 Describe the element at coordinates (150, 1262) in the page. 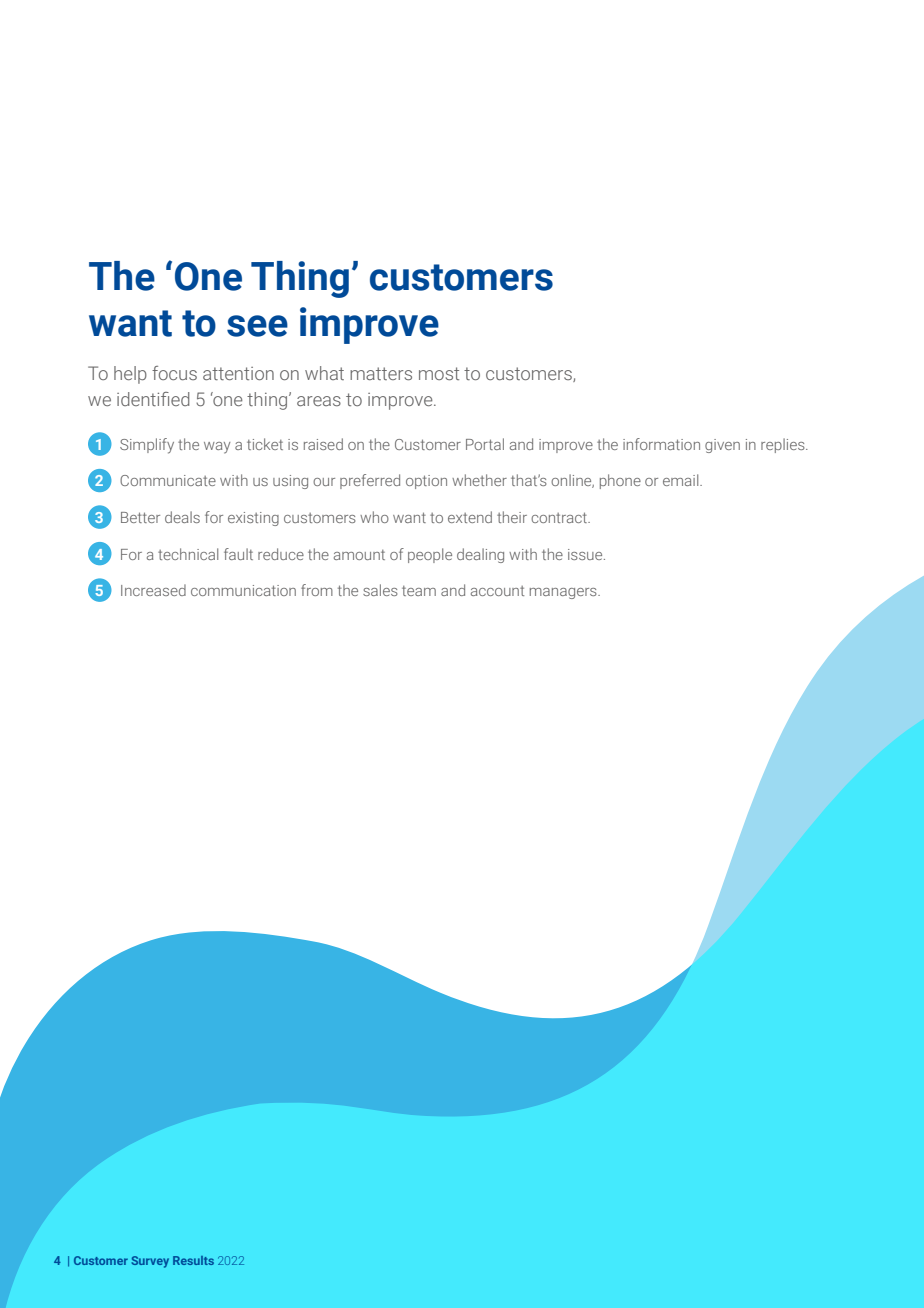

I see `Survey` at that location.
